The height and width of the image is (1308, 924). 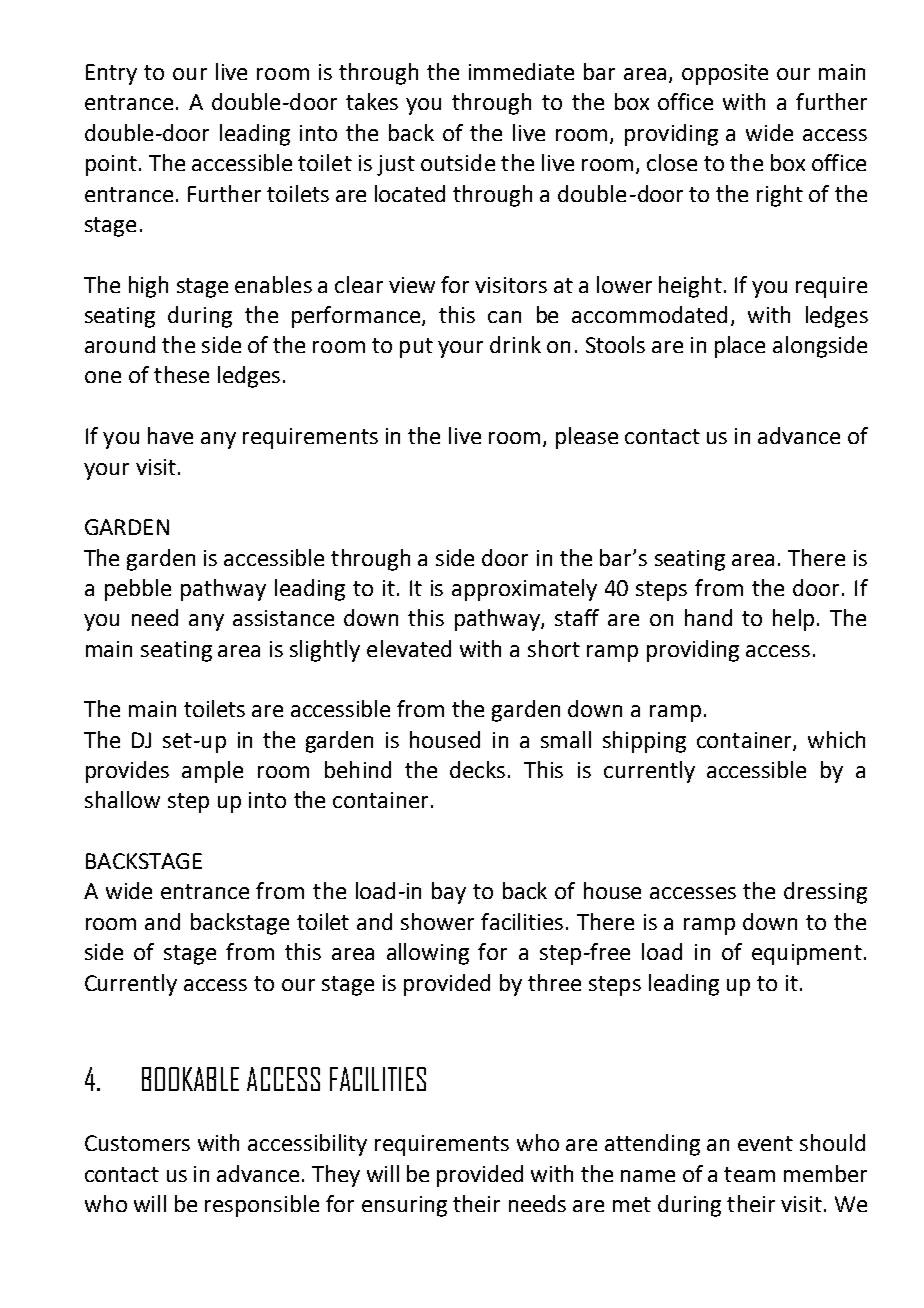 I want to click on ensuring, so click(x=404, y=1206).
